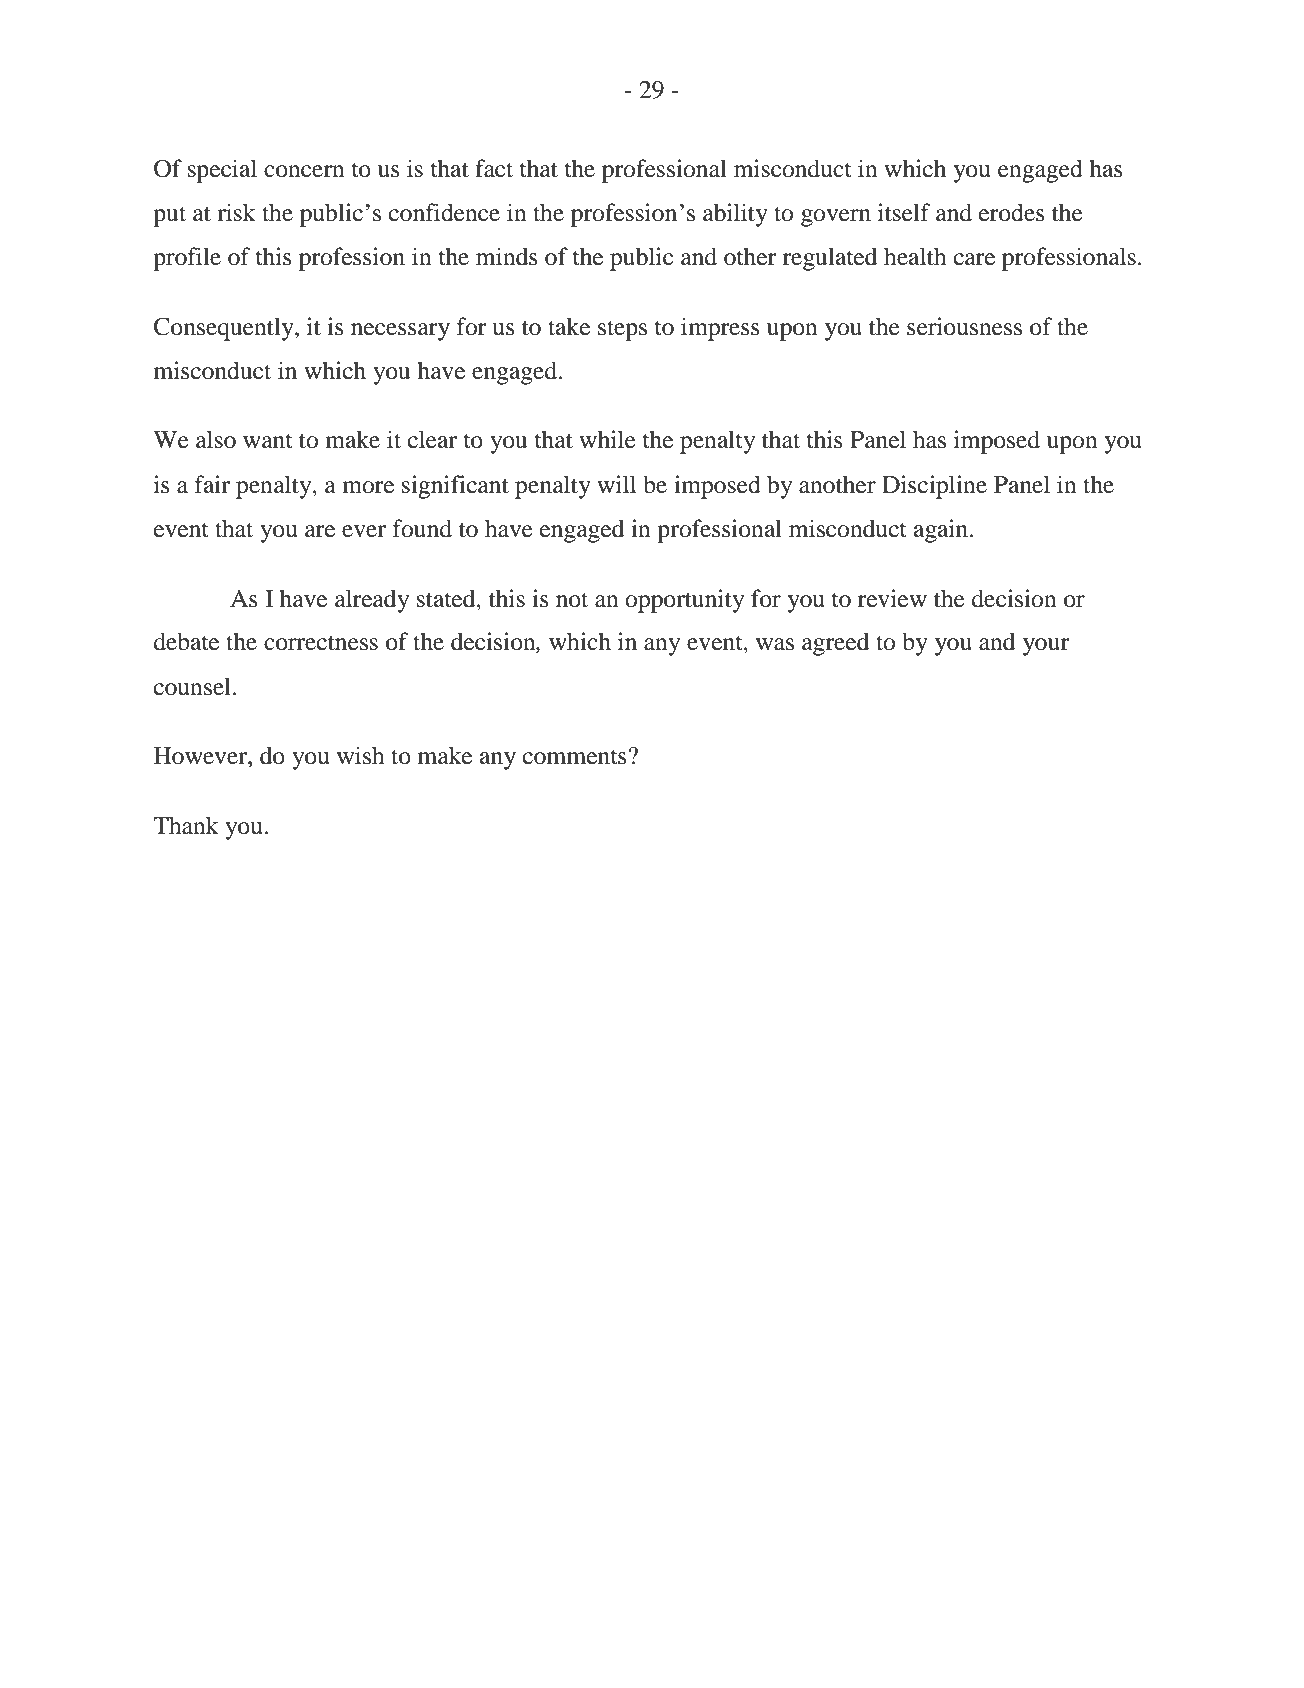  Describe the element at coordinates (372, 601) in the document. I see `already` at that location.
